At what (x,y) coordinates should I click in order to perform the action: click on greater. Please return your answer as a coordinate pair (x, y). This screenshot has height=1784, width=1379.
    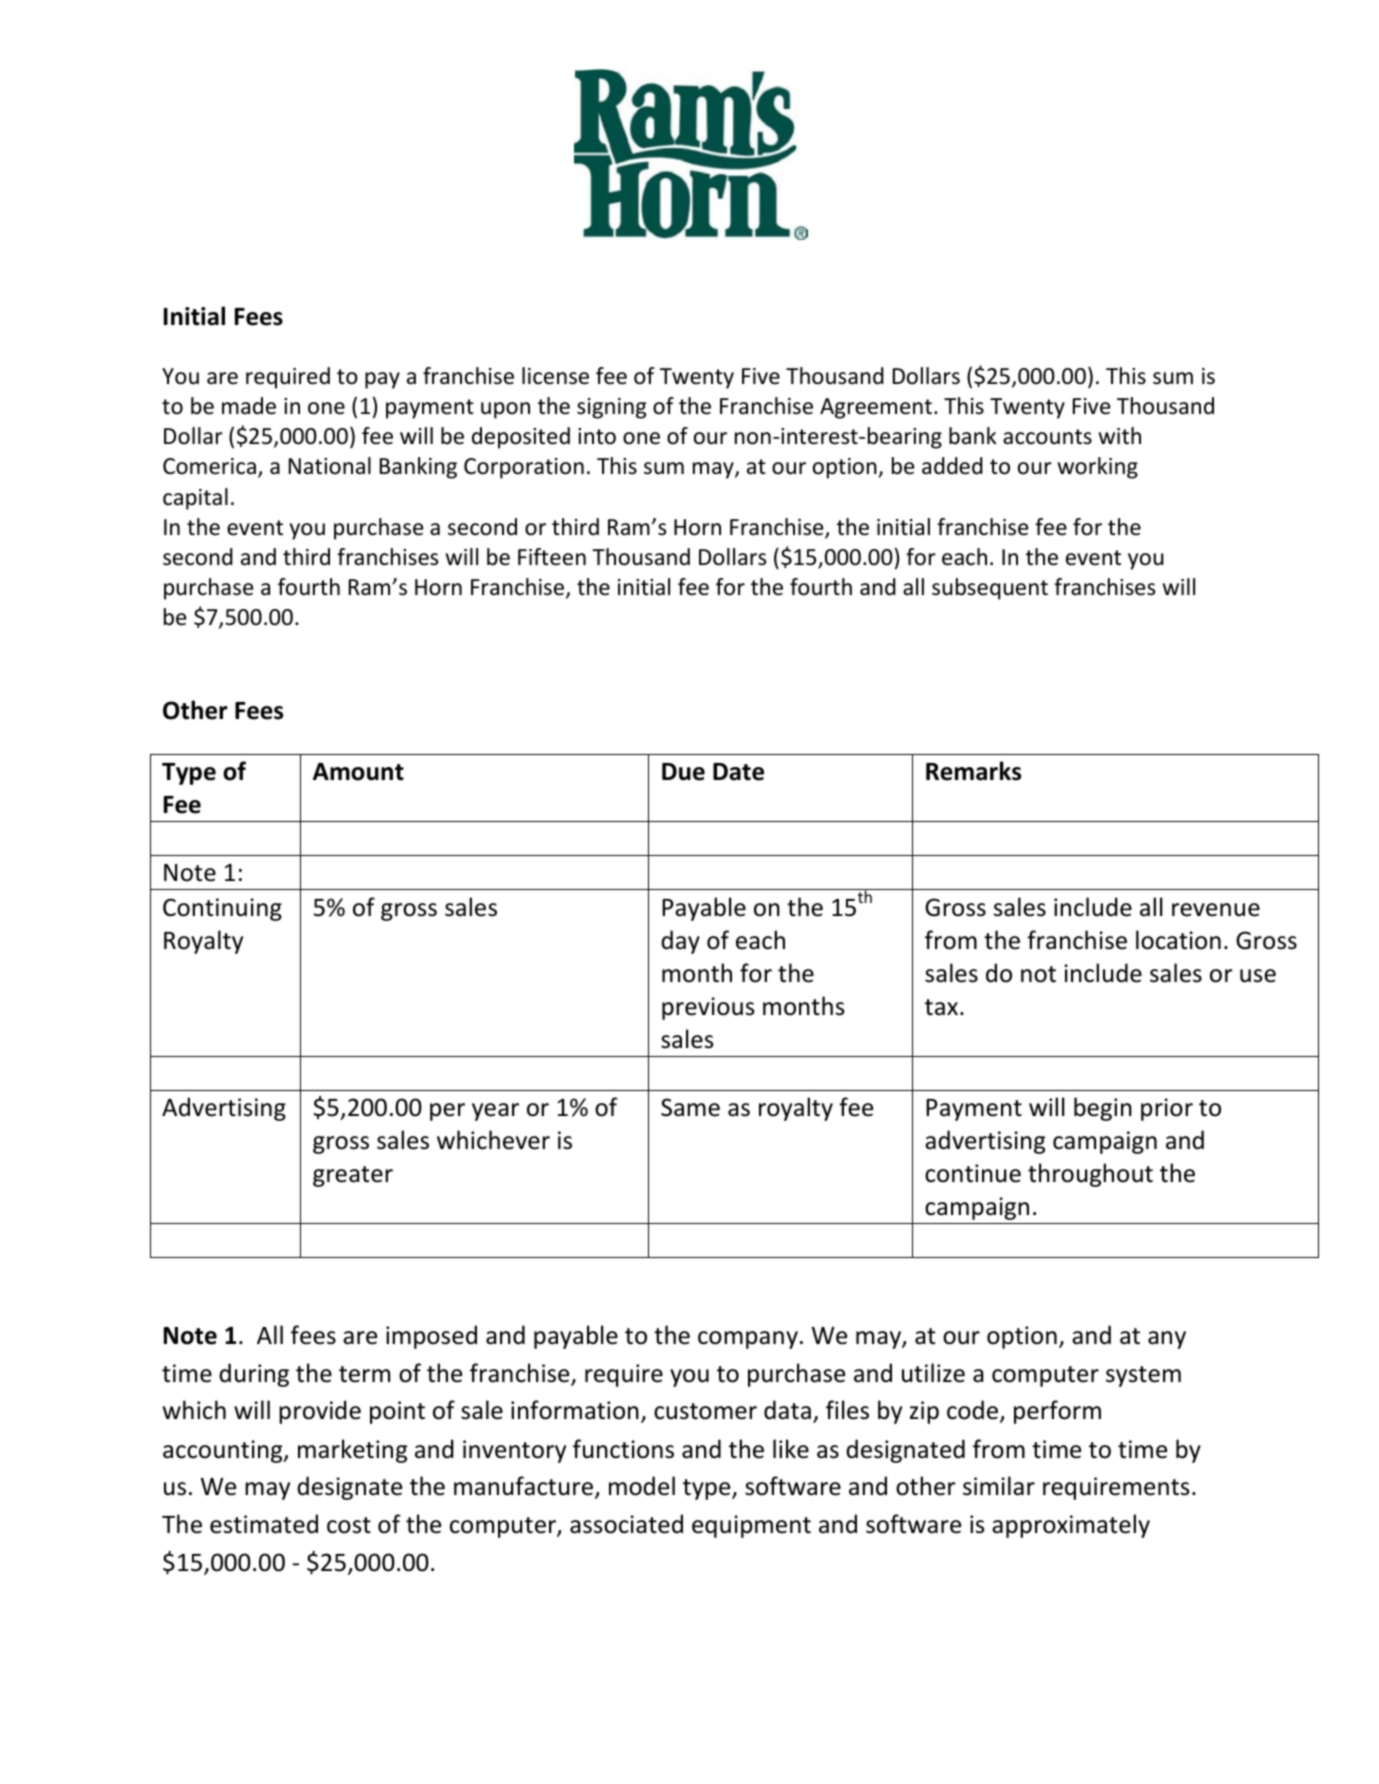
    Looking at the image, I should click on (353, 1176).
